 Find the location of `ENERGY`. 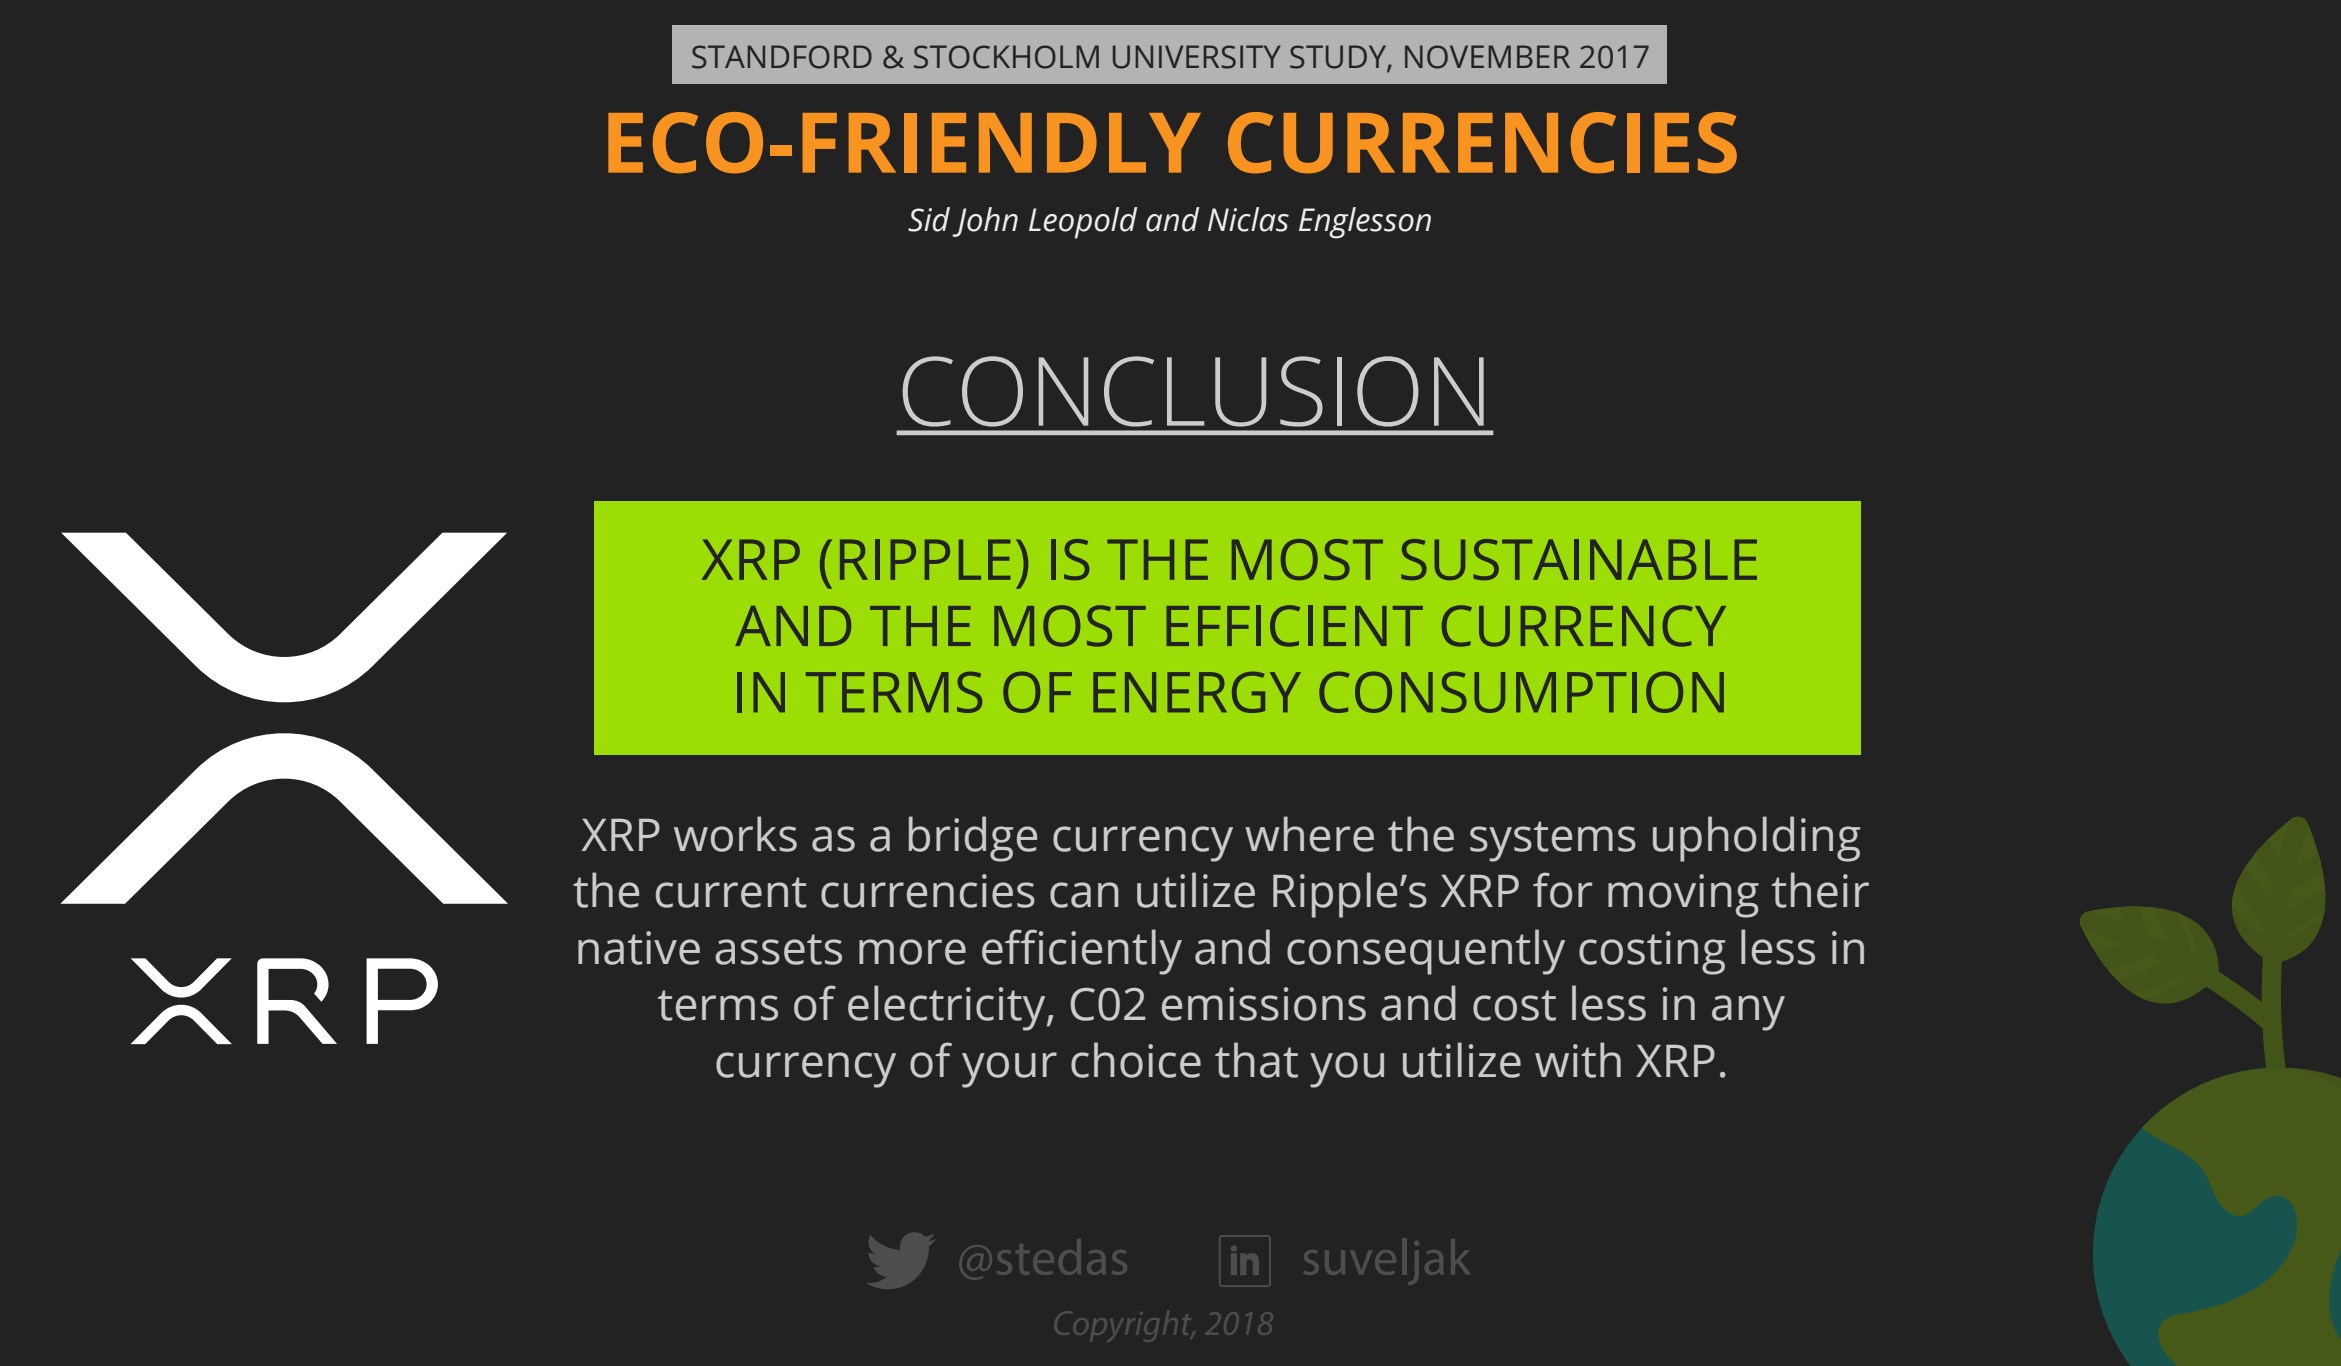

ENERGY is located at coordinates (1197, 692).
